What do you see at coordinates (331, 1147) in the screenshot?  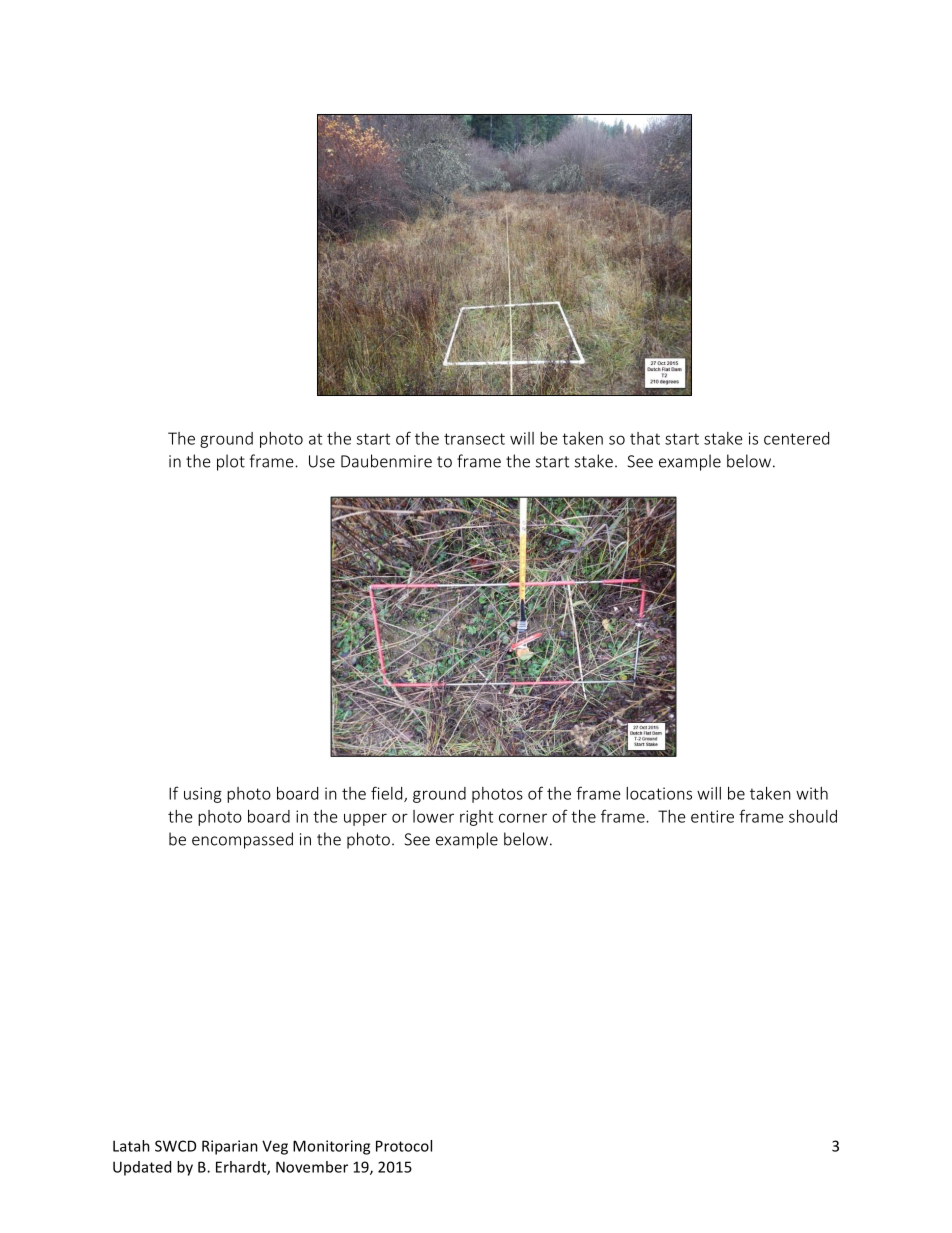 I see `Monitoring` at bounding box center [331, 1147].
